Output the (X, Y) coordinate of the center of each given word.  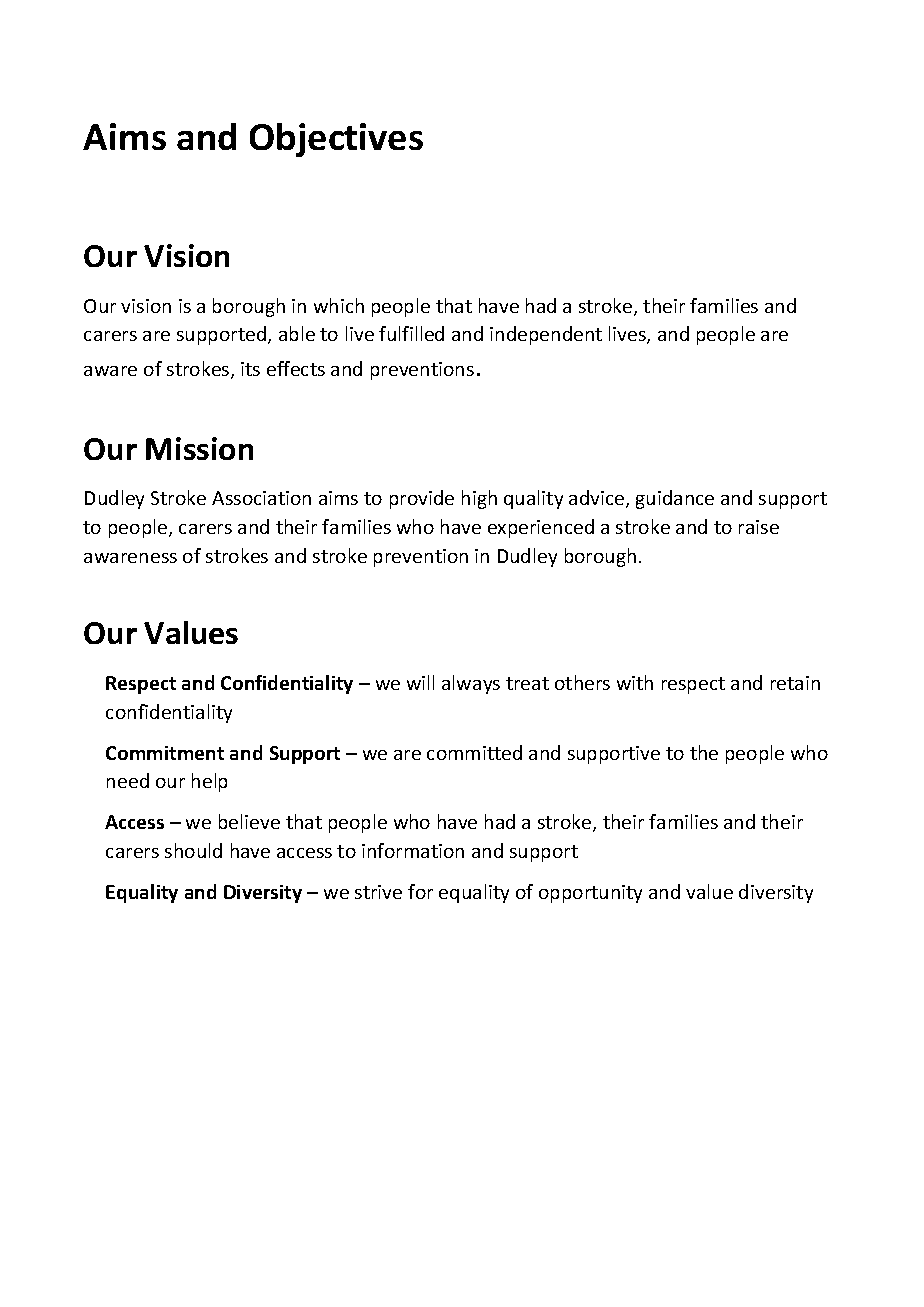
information (413, 850)
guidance (675, 499)
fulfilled (411, 333)
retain (795, 683)
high (479, 499)
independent (546, 335)
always (471, 684)
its (250, 369)
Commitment (165, 753)
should (193, 850)
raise (759, 527)
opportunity (590, 894)
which (339, 305)
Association (261, 498)
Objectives (336, 140)
